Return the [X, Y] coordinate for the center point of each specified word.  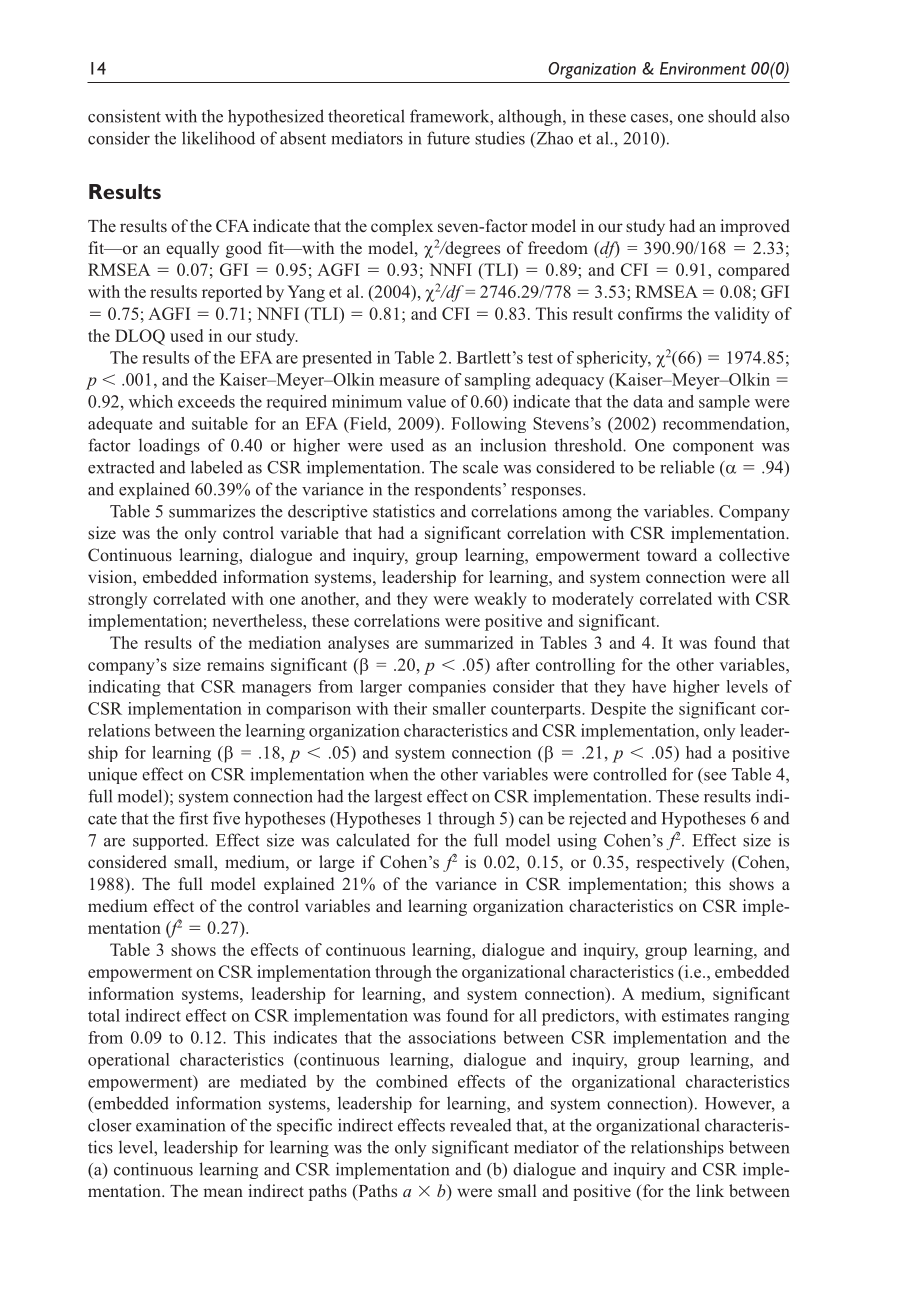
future [448, 138]
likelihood [218, 138]
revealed [481, 1125]
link [710, 1190]
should [732, 116]
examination [180, 1125]
